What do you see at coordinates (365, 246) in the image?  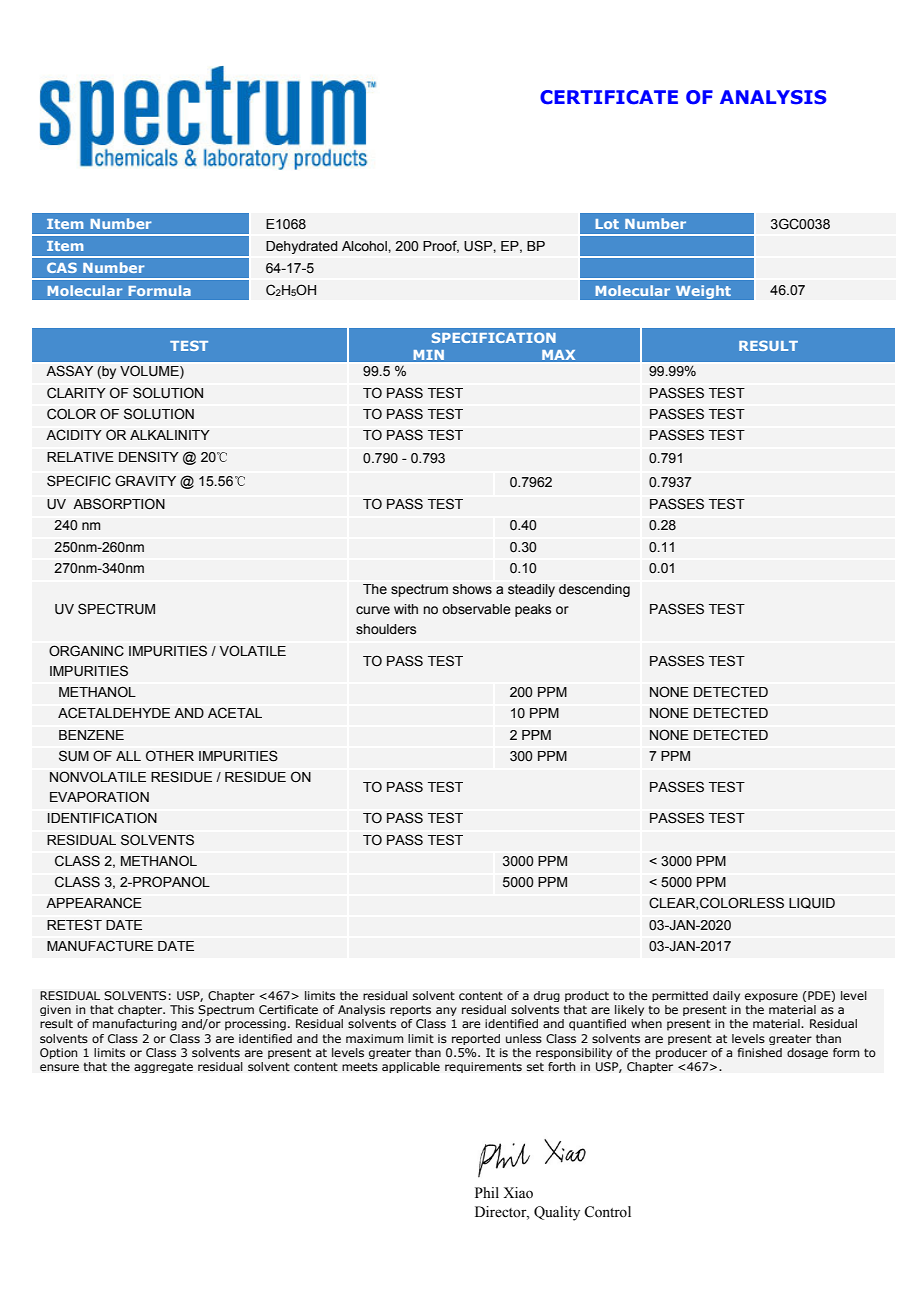 I see `Alcohol` at bounding box center [365, 246].
